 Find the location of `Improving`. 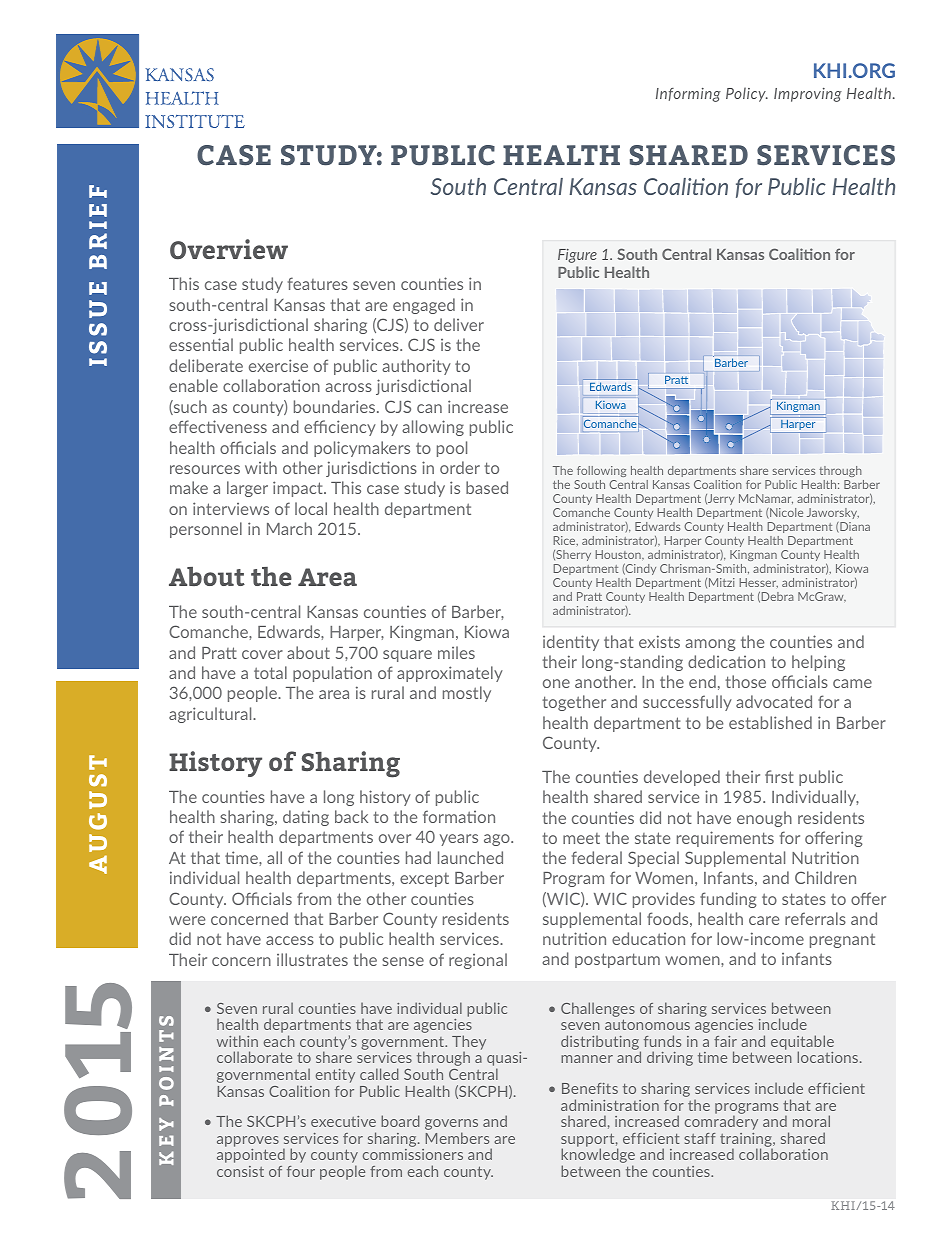

Improving is located at coordinates (808, 95).
